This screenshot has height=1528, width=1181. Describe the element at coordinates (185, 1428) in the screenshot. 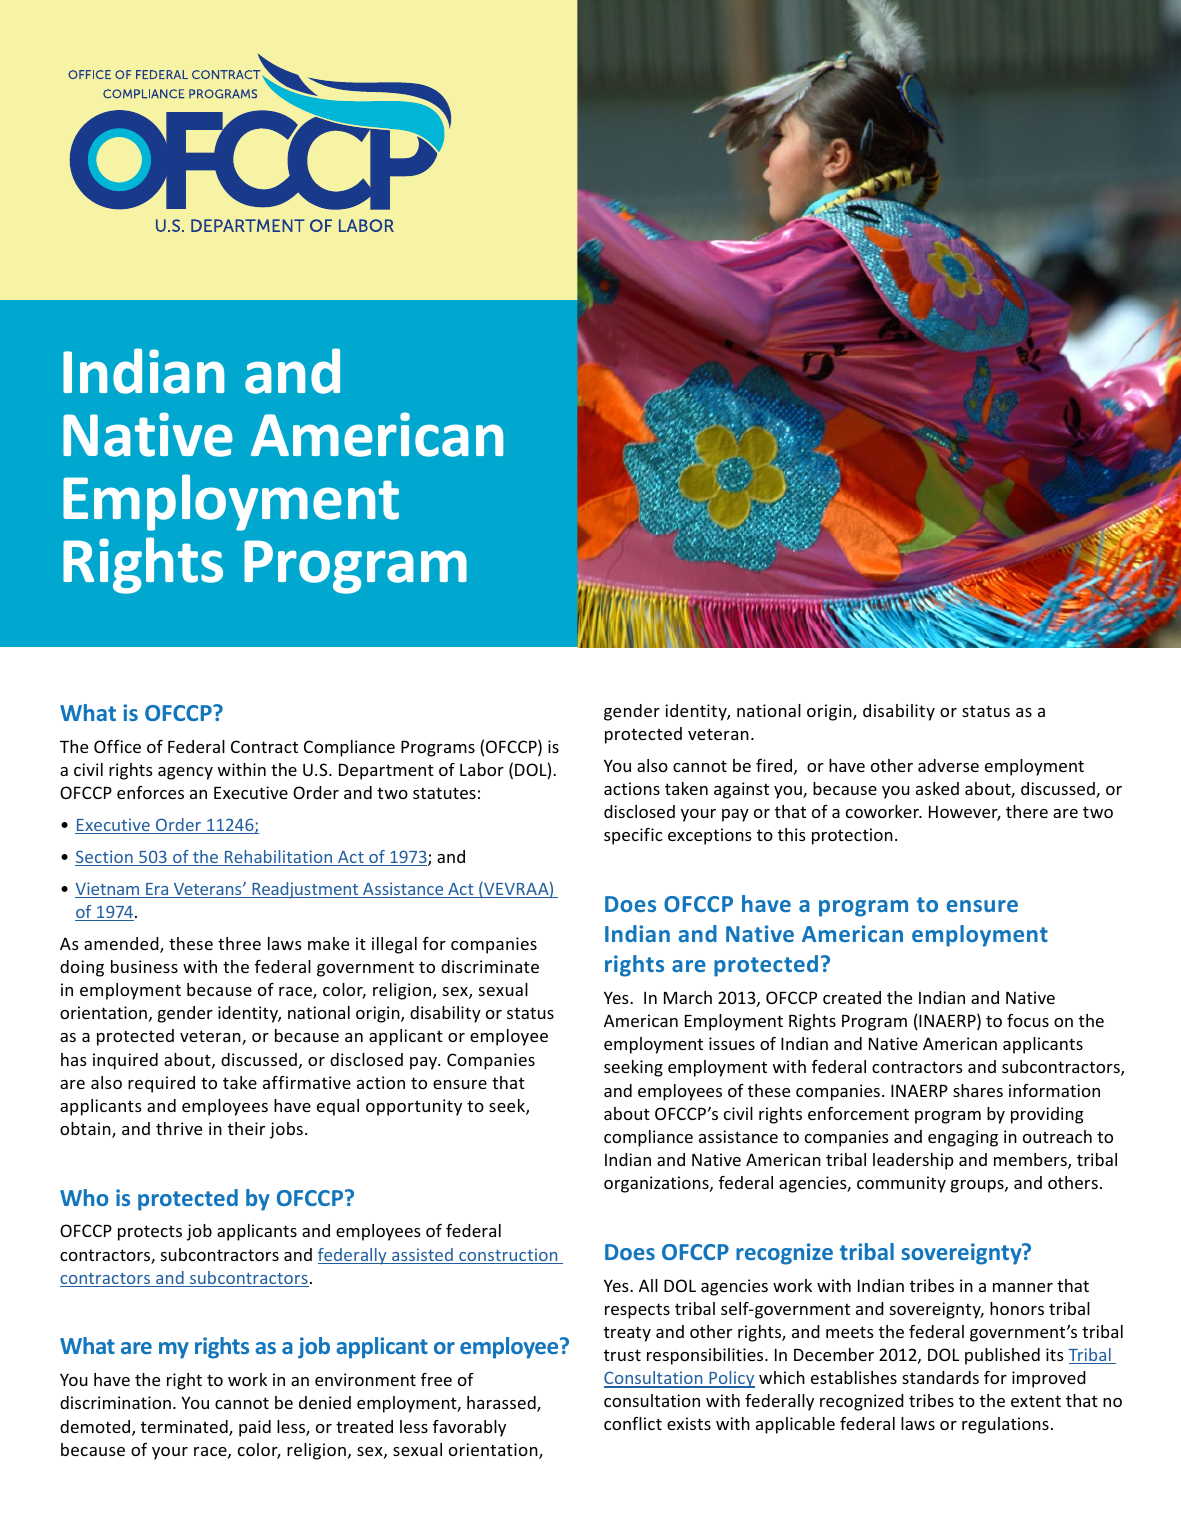

I see `terminated` at that location.
